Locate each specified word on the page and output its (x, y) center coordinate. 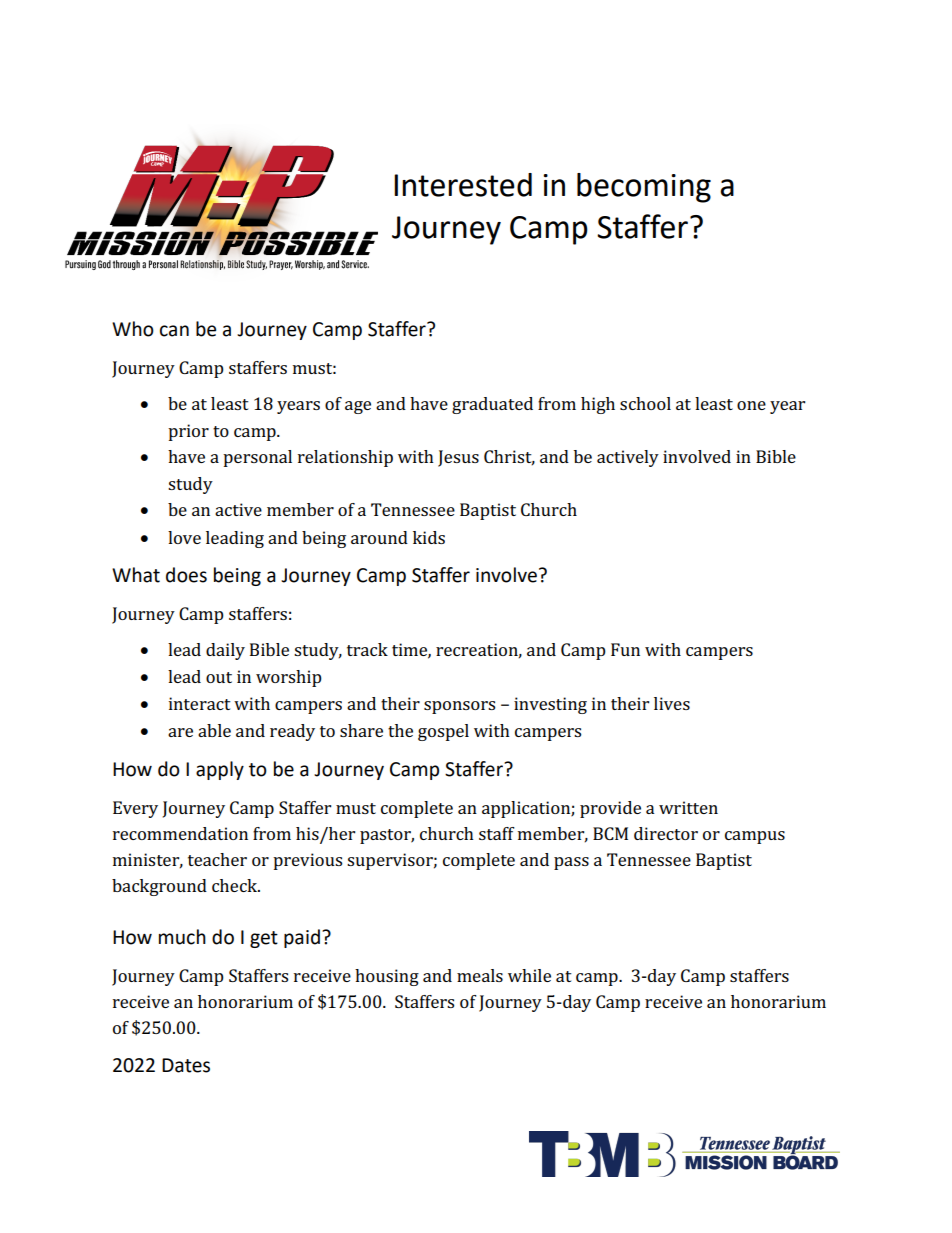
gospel (443, 732)
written (688, 807)
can (174, 331)
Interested (463, 185)
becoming (644, 188)
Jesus (458, 458)
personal (257, 458)
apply (220, 770)
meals (480, 975)
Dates (186, 1065)
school (645, 403)
